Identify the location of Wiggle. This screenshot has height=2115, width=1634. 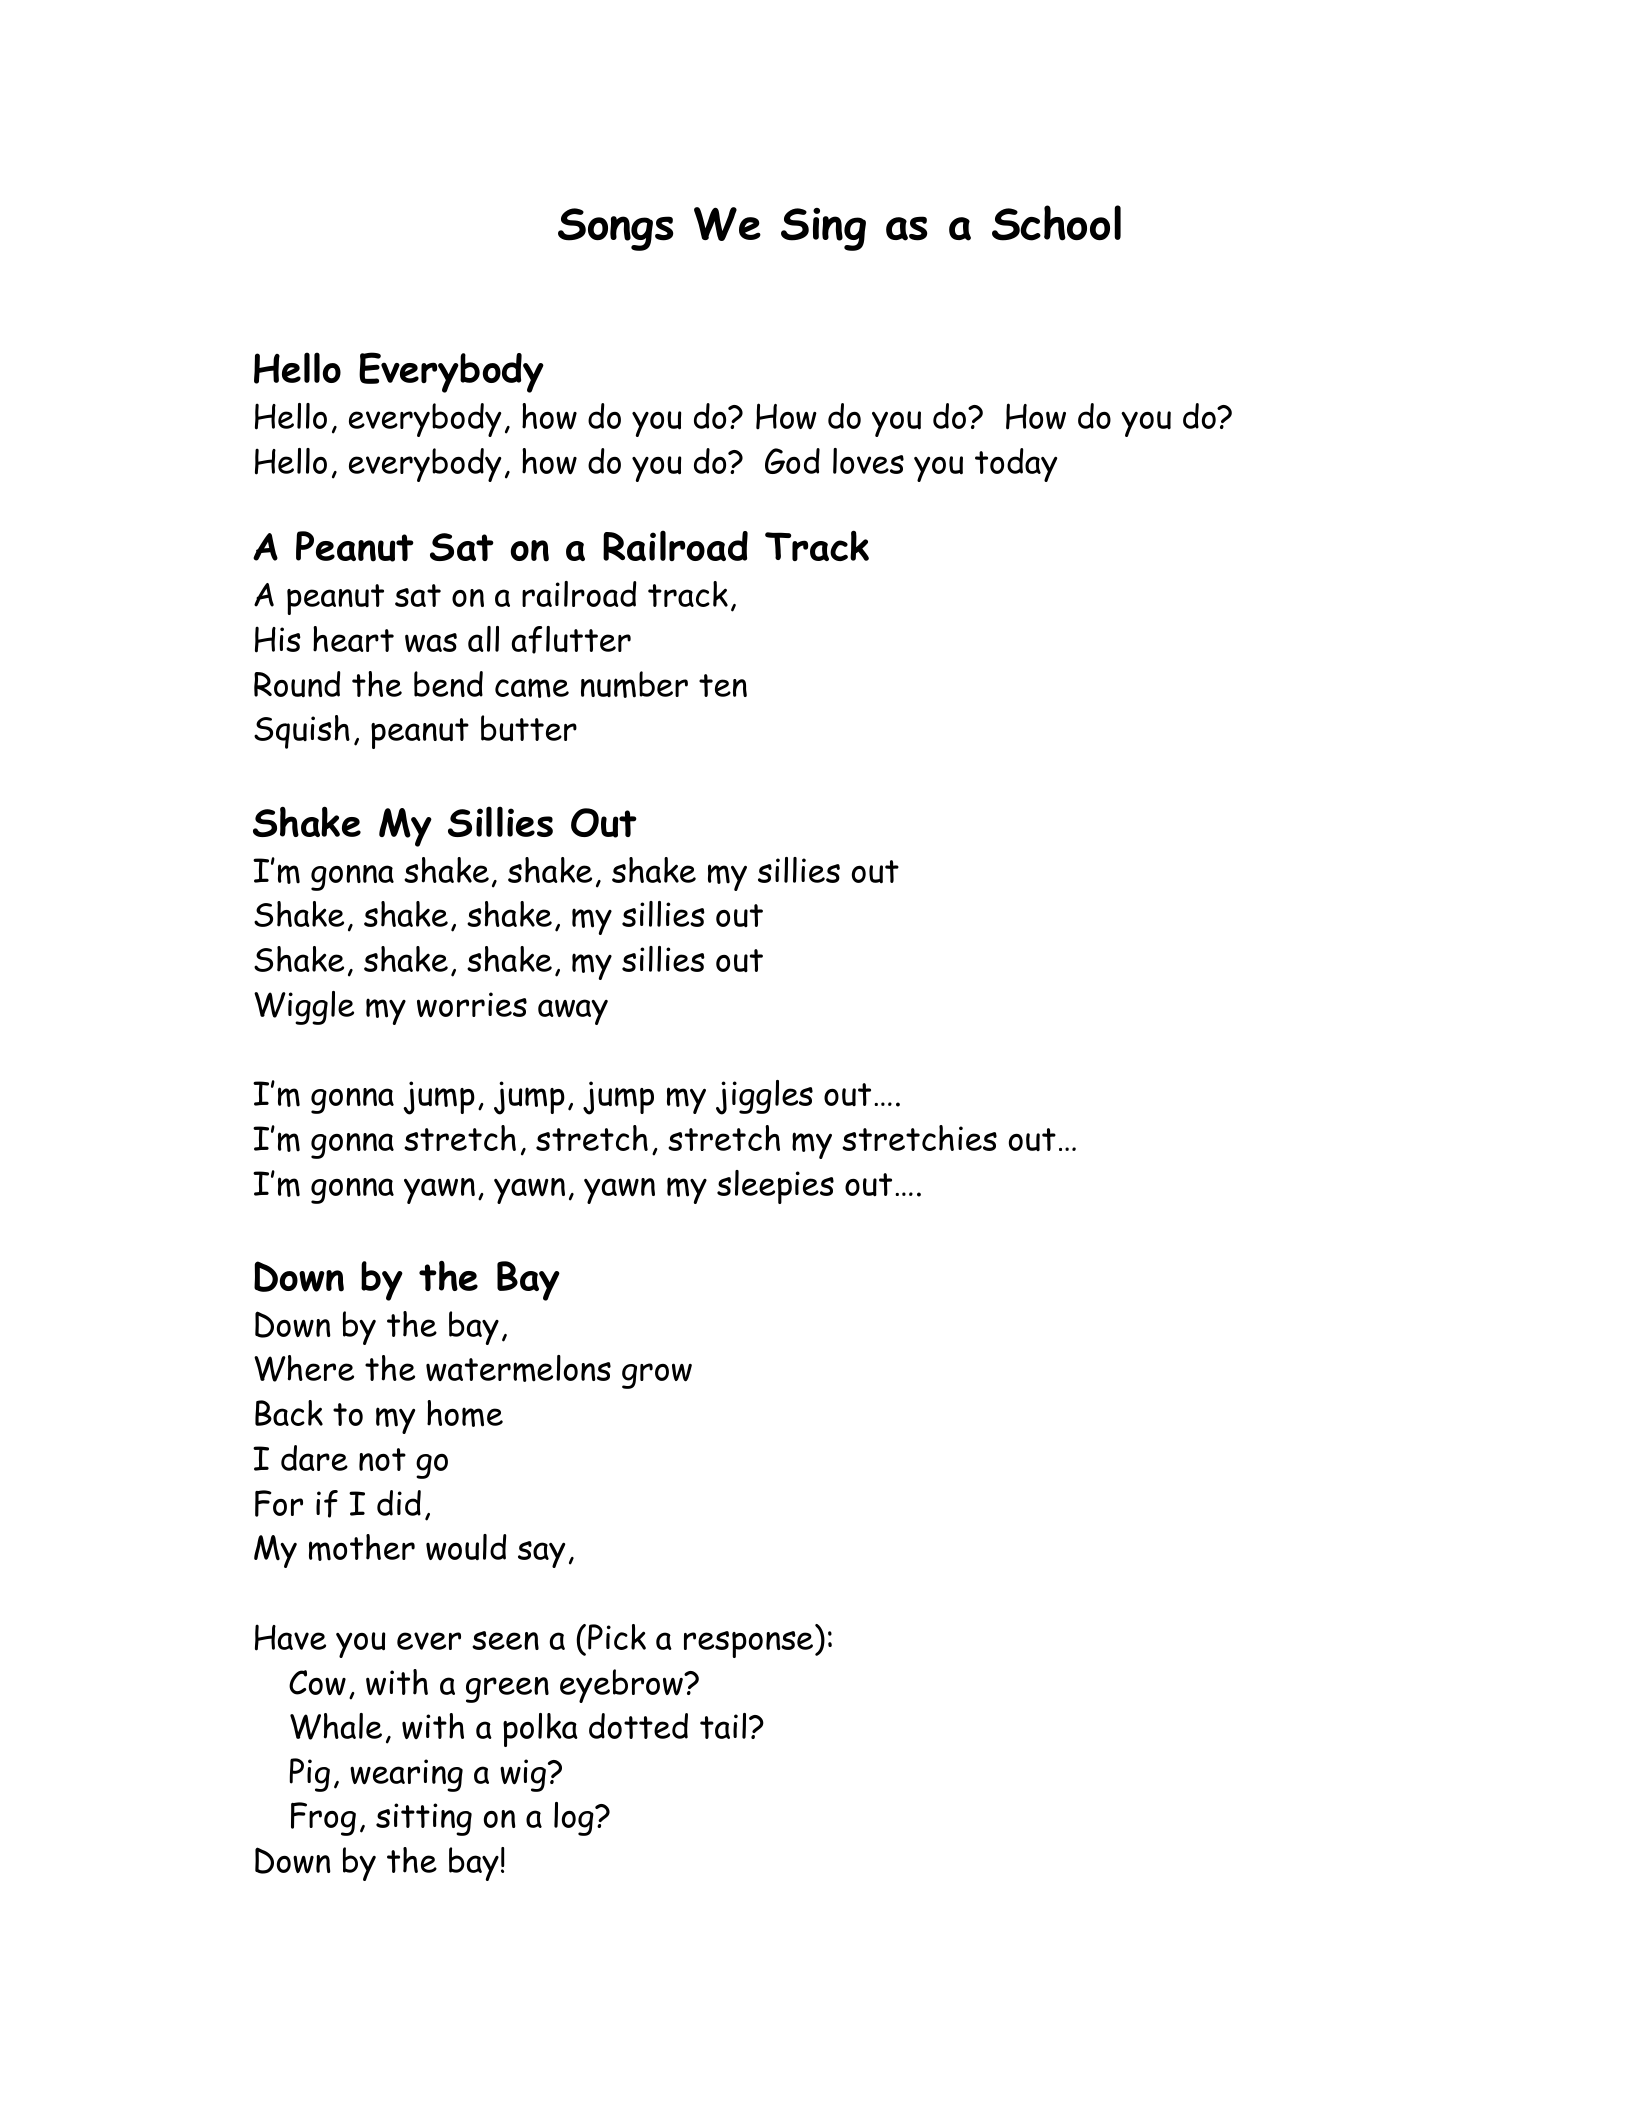
(304, 1008).
